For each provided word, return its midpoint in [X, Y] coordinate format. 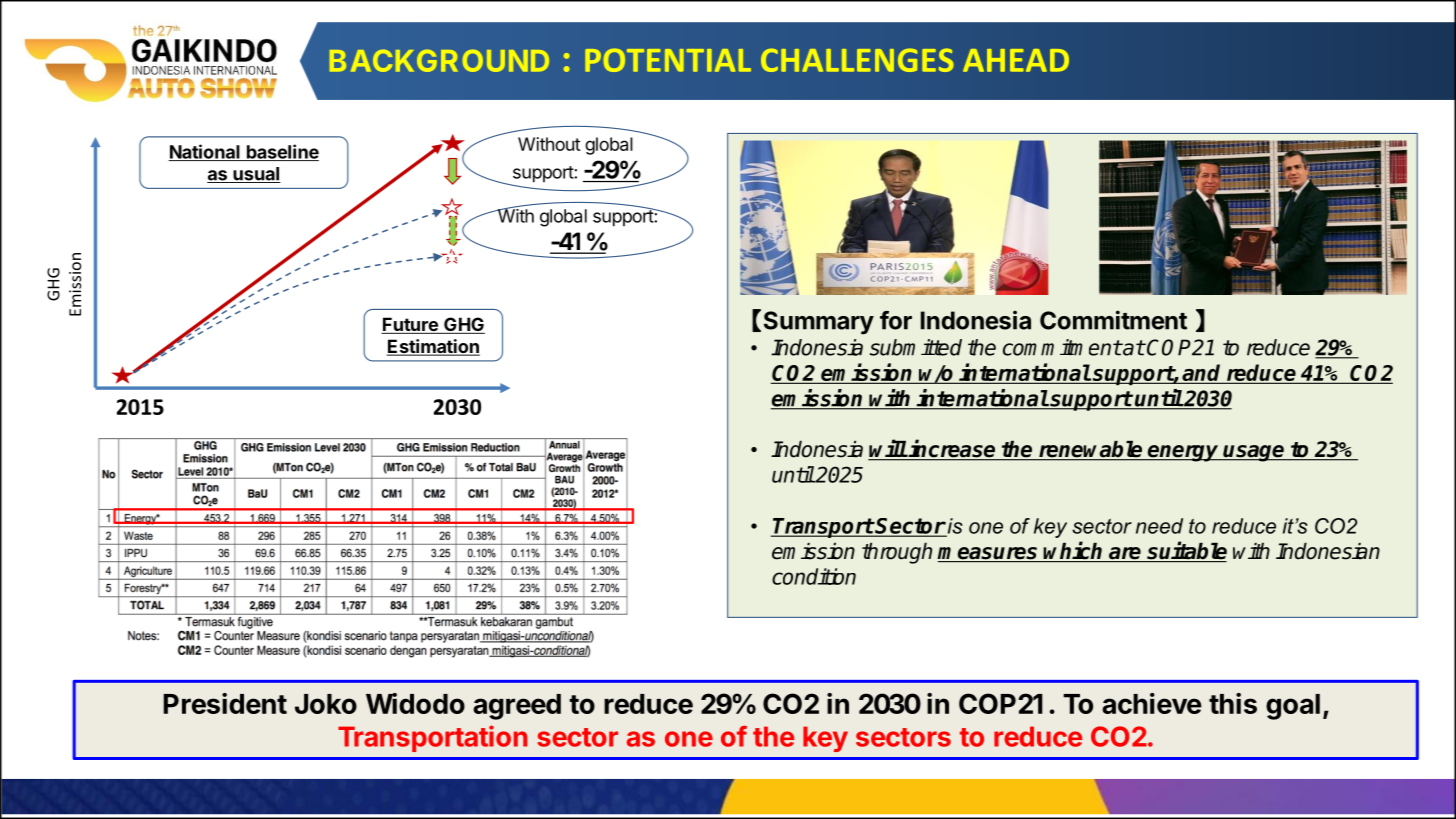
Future [410, 325]
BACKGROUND [439, 61]
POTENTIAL [668, 60]
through [897, 553]
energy [1183, 453]
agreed [517, 707]
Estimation [433, 347]
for [896, 320]
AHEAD [1016, 60]
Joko [326, 704]
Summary [819, 323]
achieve [1152, 703]
